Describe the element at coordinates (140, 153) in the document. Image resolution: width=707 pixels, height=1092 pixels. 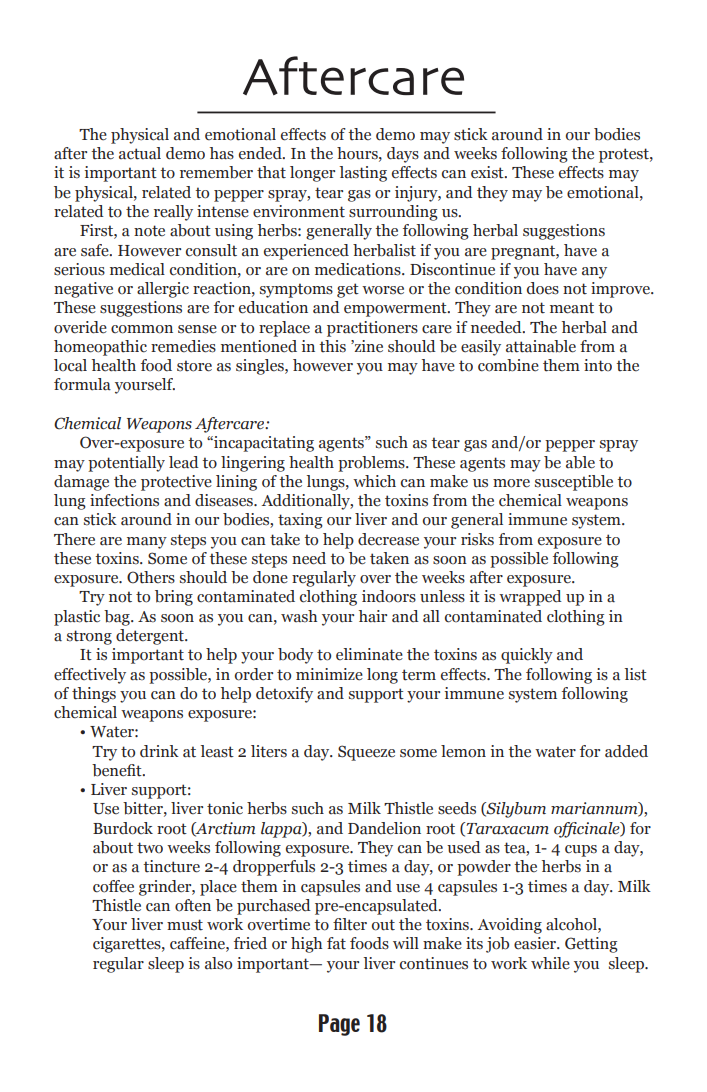
I see `actual` at that location.
